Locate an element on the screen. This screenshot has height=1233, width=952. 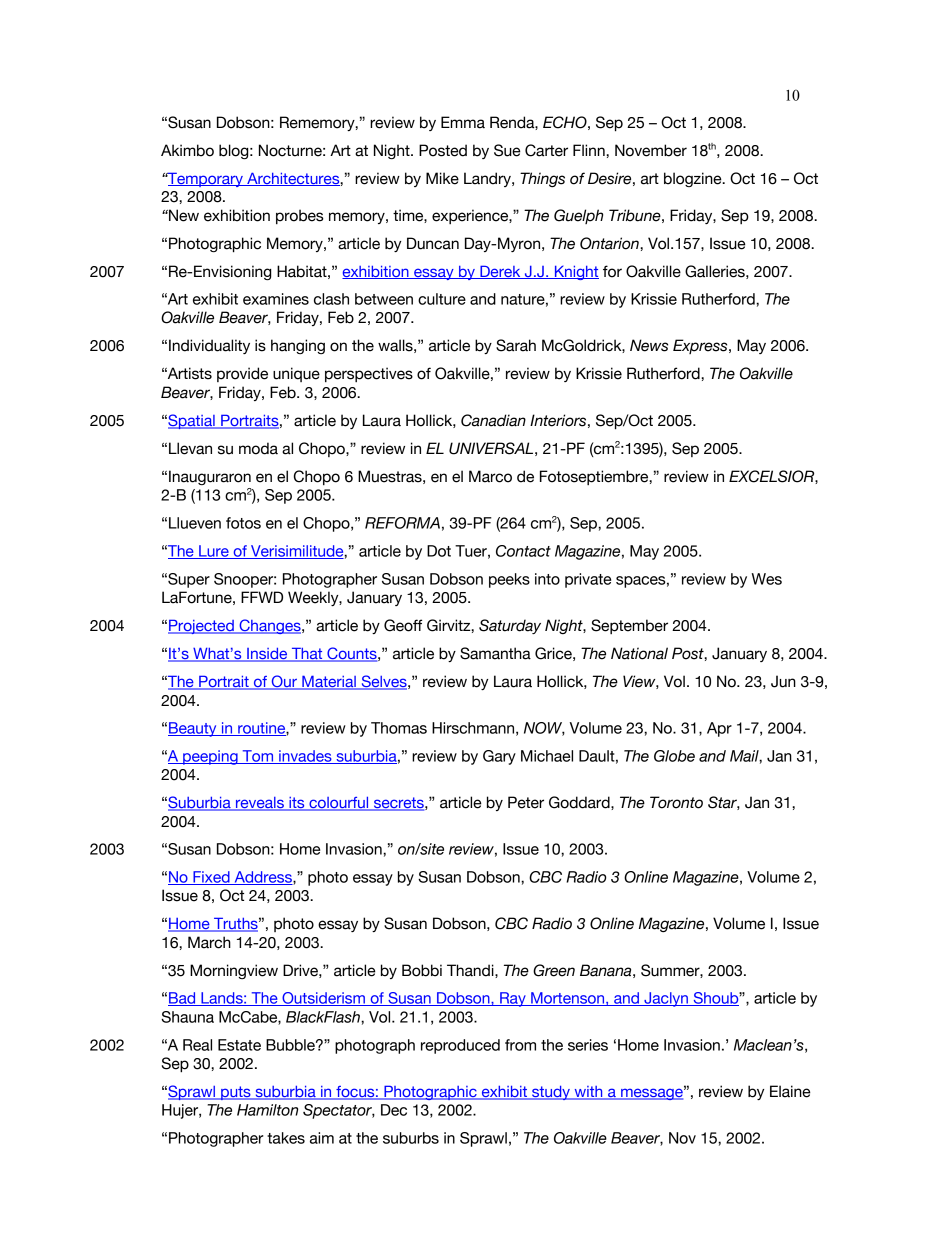
provide is located at coordinates (242, 374).
